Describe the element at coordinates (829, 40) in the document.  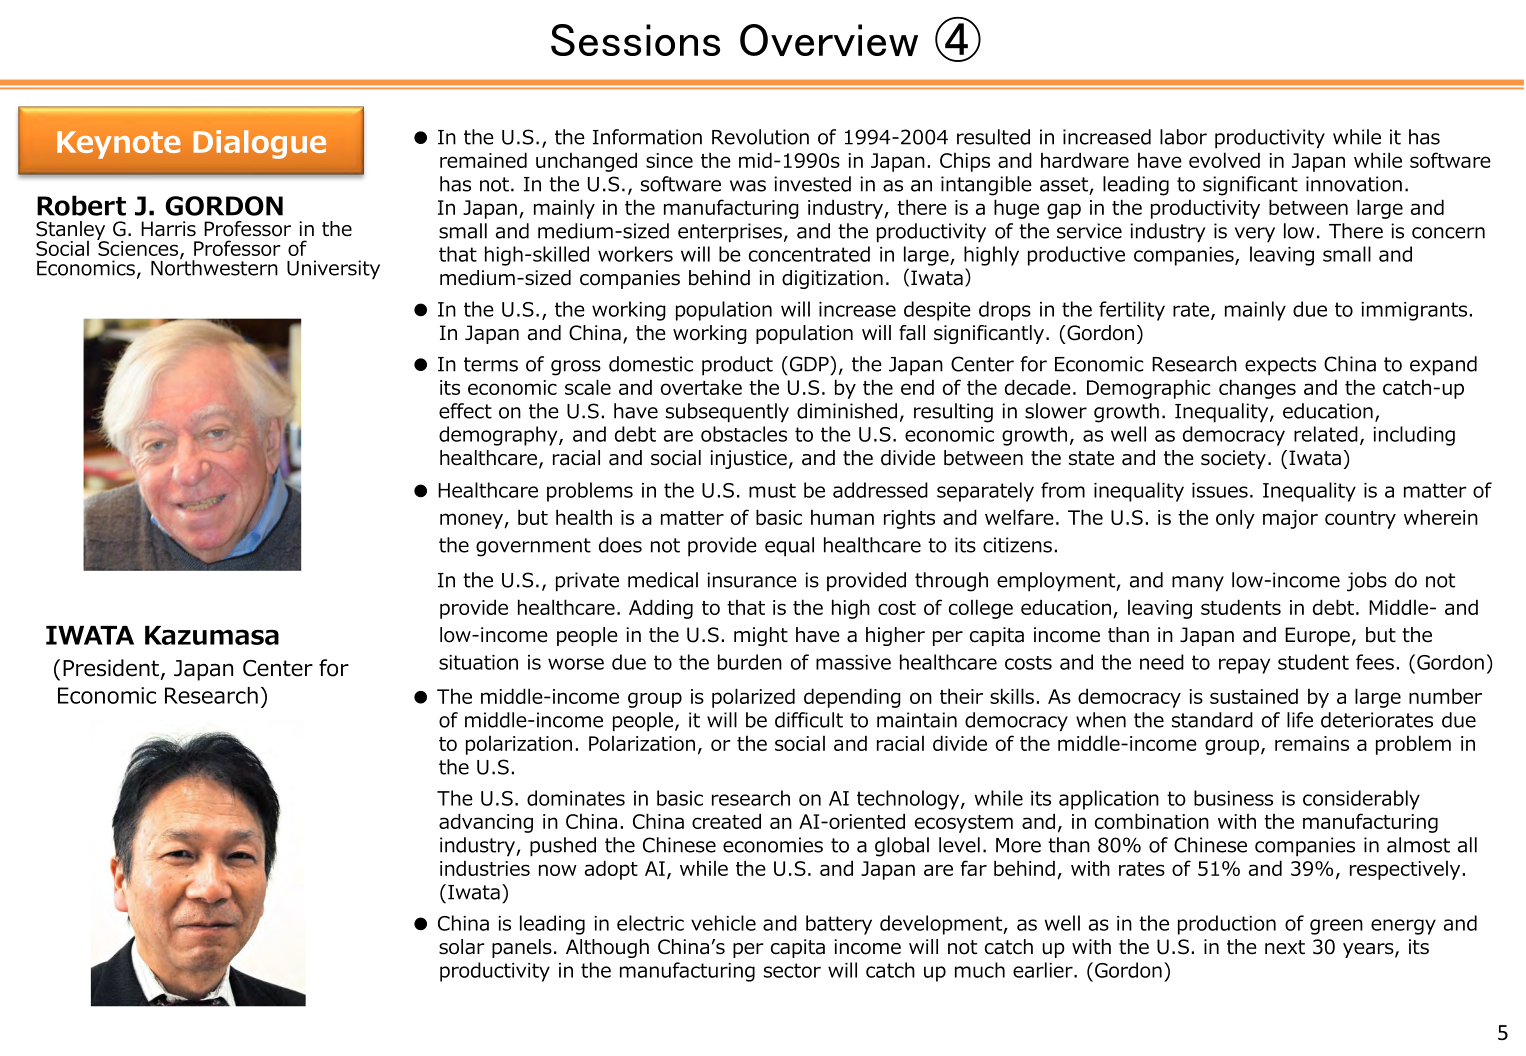
I see `Overview` at that location.
